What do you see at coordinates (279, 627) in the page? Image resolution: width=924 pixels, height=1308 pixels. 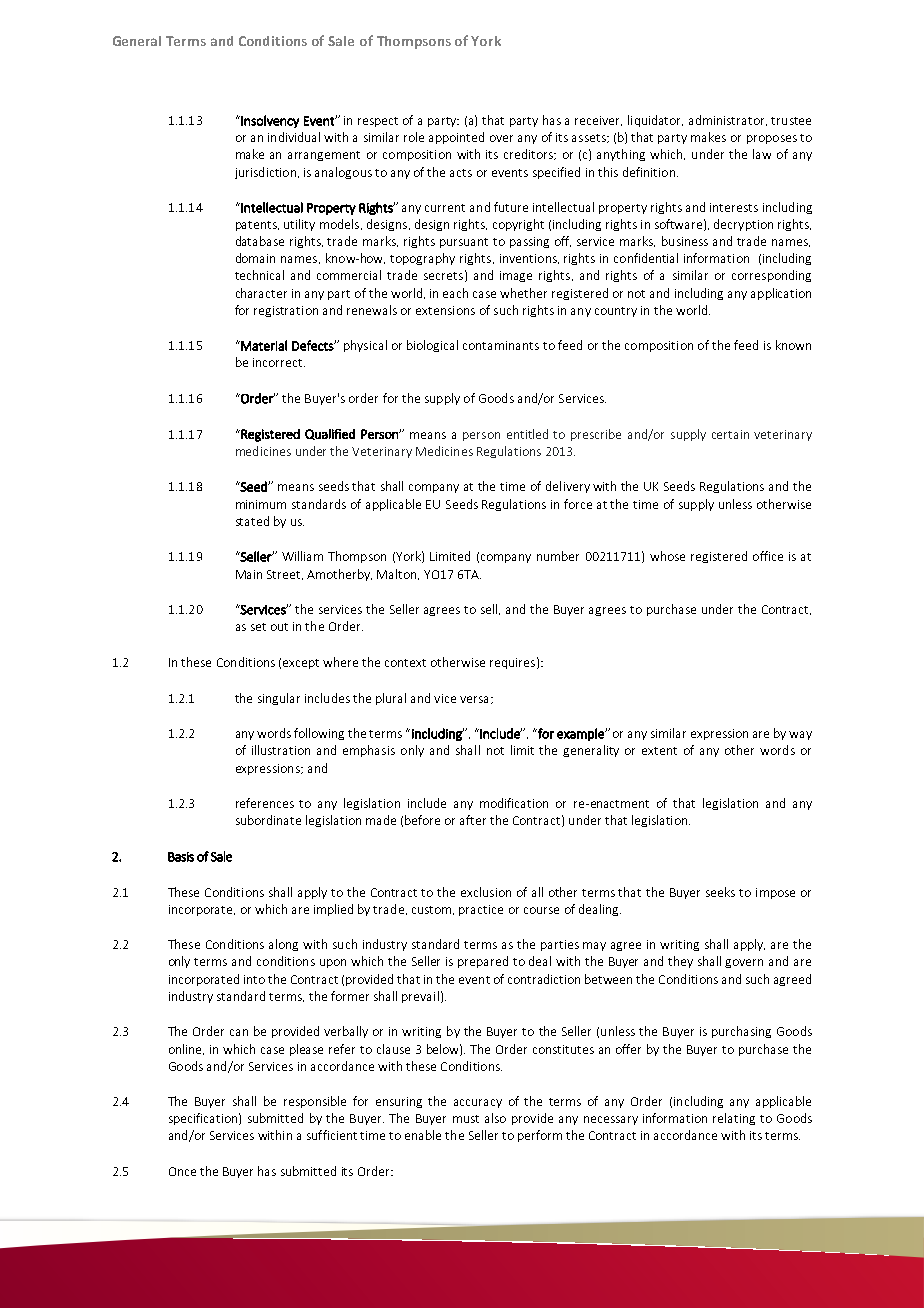 I see `out` at bounding box center [279, 627].
